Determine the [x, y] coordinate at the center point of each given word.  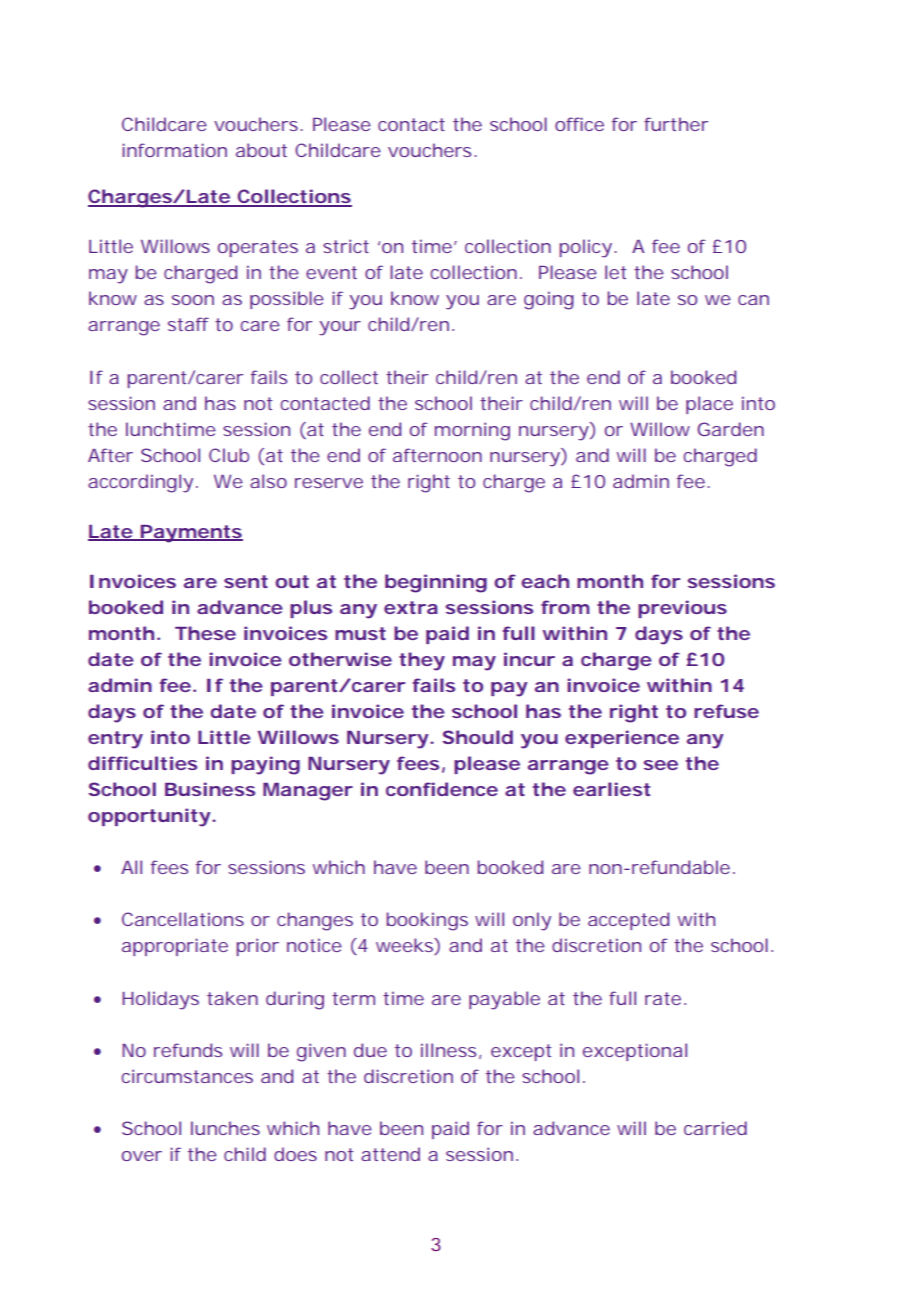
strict [346, 246]
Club [229, 455]
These [205, 633]
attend [390, 1154]
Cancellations [183, 919]
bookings [427, 921]
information [174, 150]
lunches [225, 1128]
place [709, 405]
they [422, 661]
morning [472, 431]
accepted [628, 921]
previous [682, 609]
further [676, 124]
